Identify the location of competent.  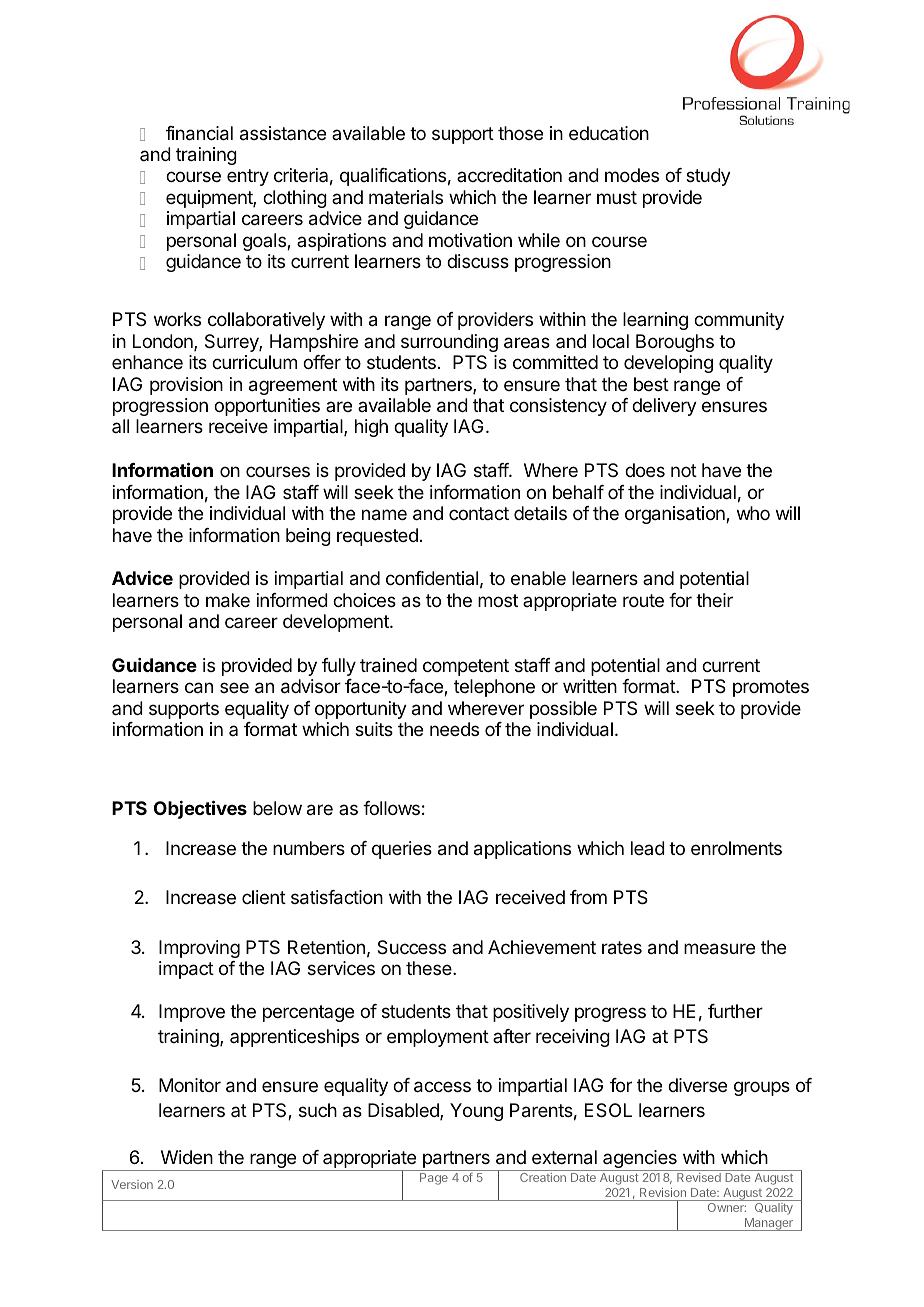
(466, 667).
